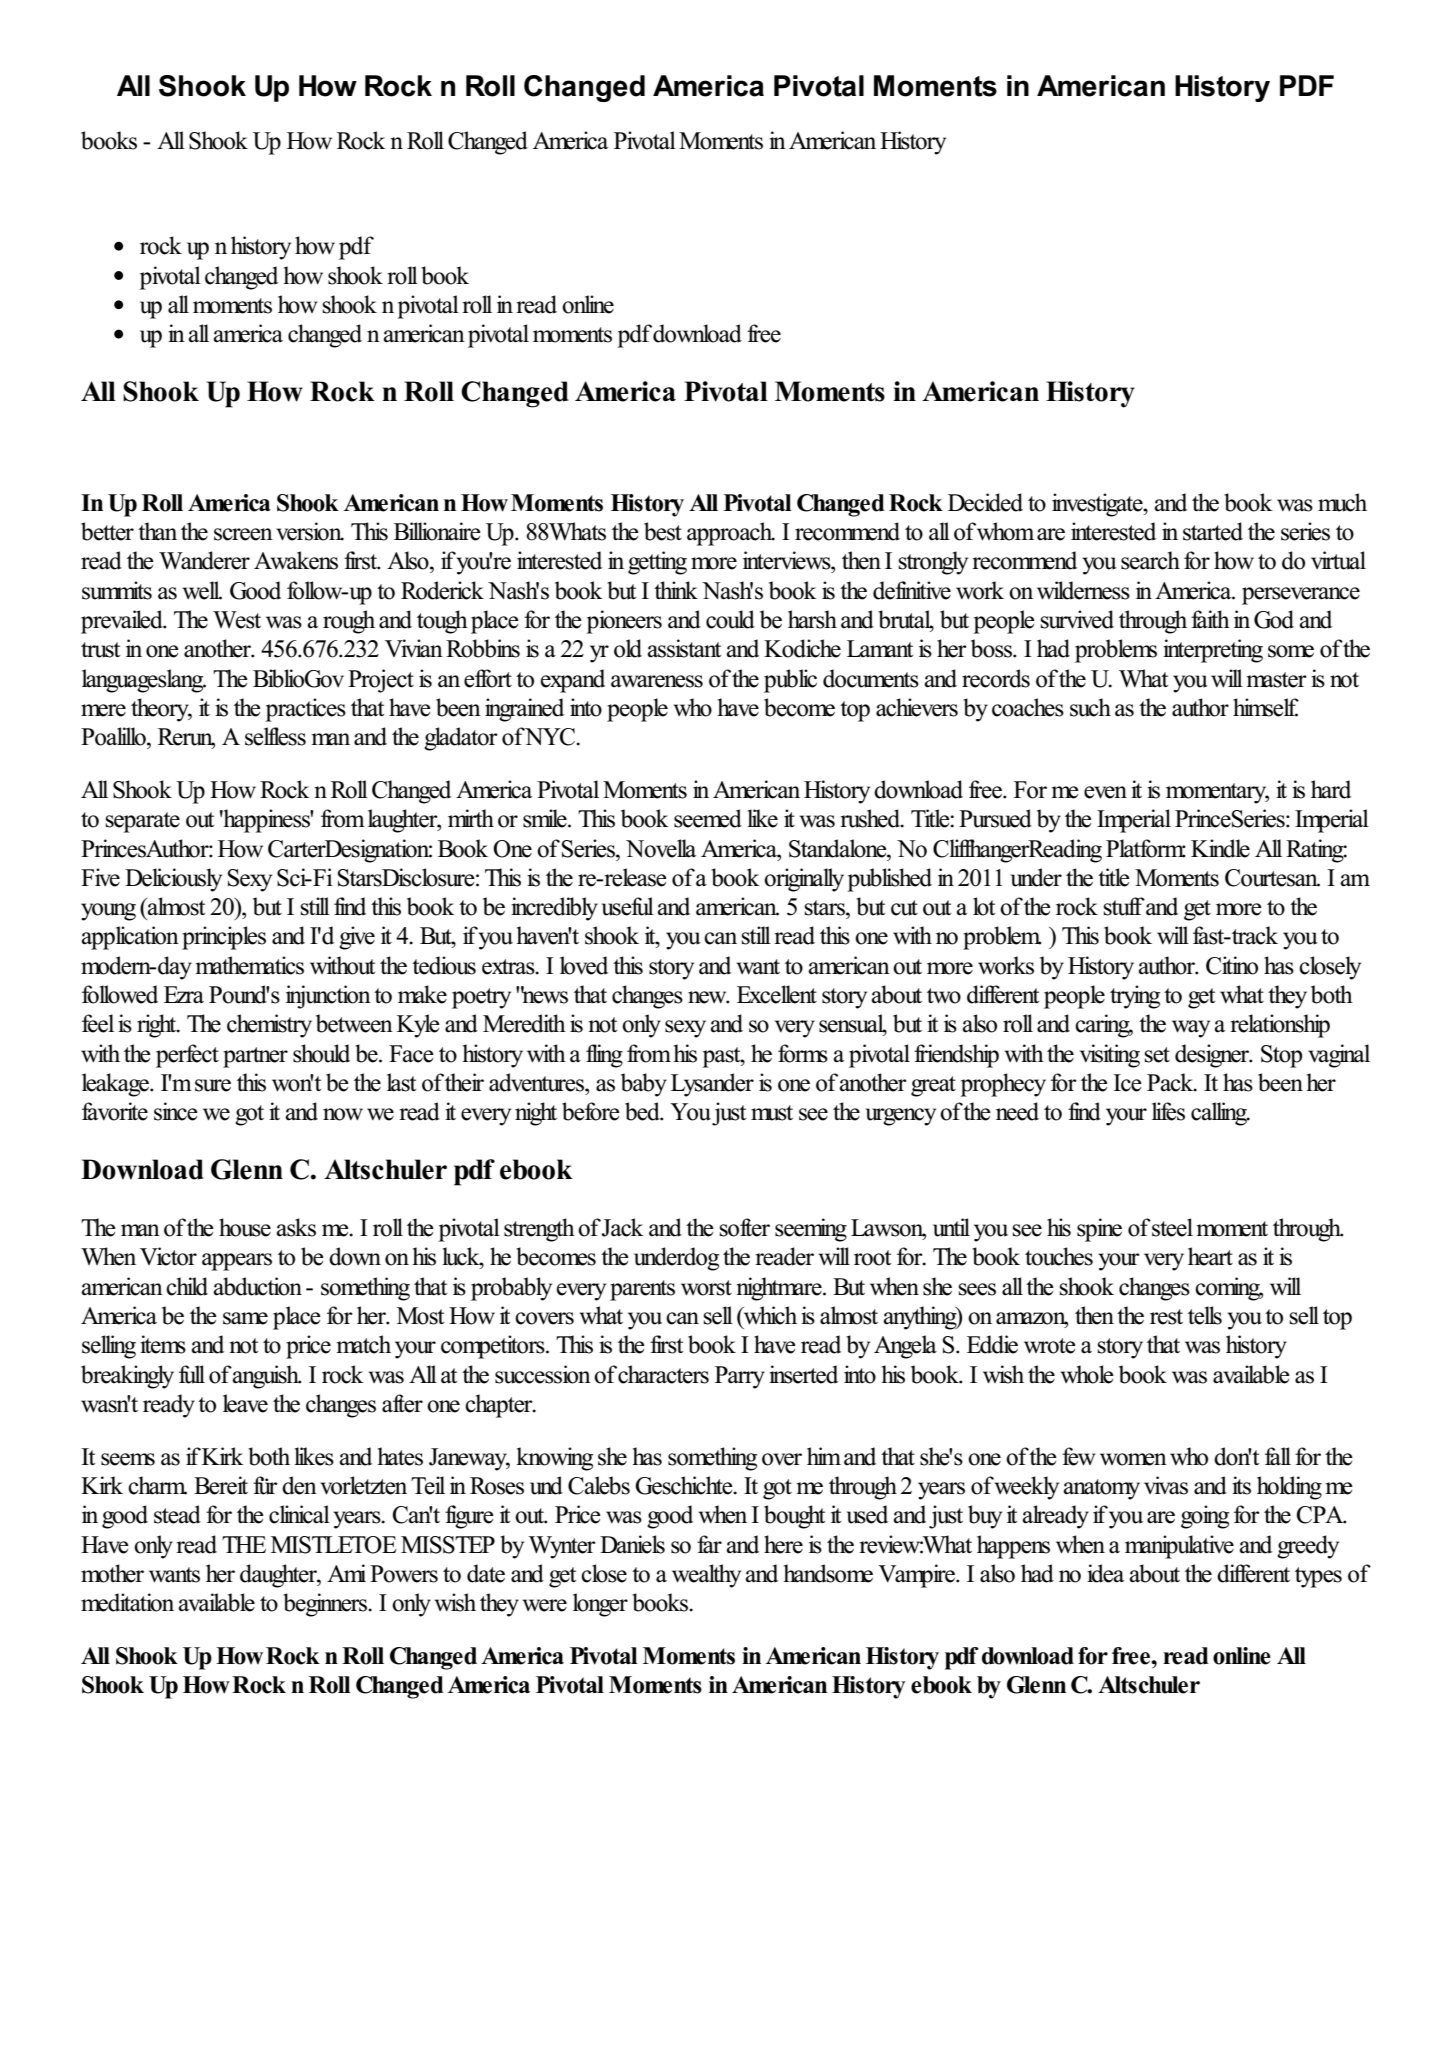 Image resolution: width=1453 pixels, height=2056 pixels. I want to click on Parry, so click(740, 1377).
